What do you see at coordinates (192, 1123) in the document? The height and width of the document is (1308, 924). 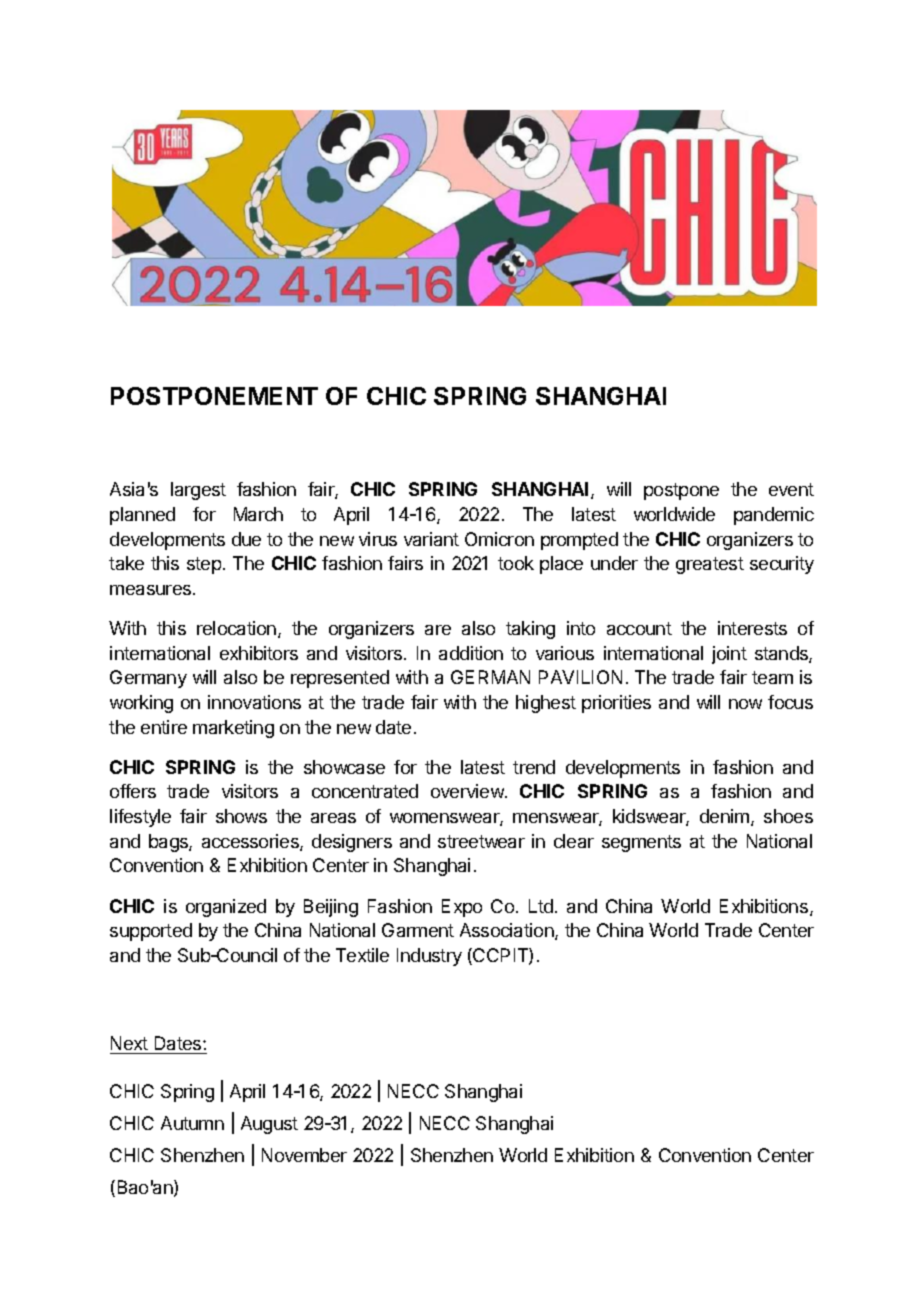 I see `Autumn` at bounding box center [192, 1123].
